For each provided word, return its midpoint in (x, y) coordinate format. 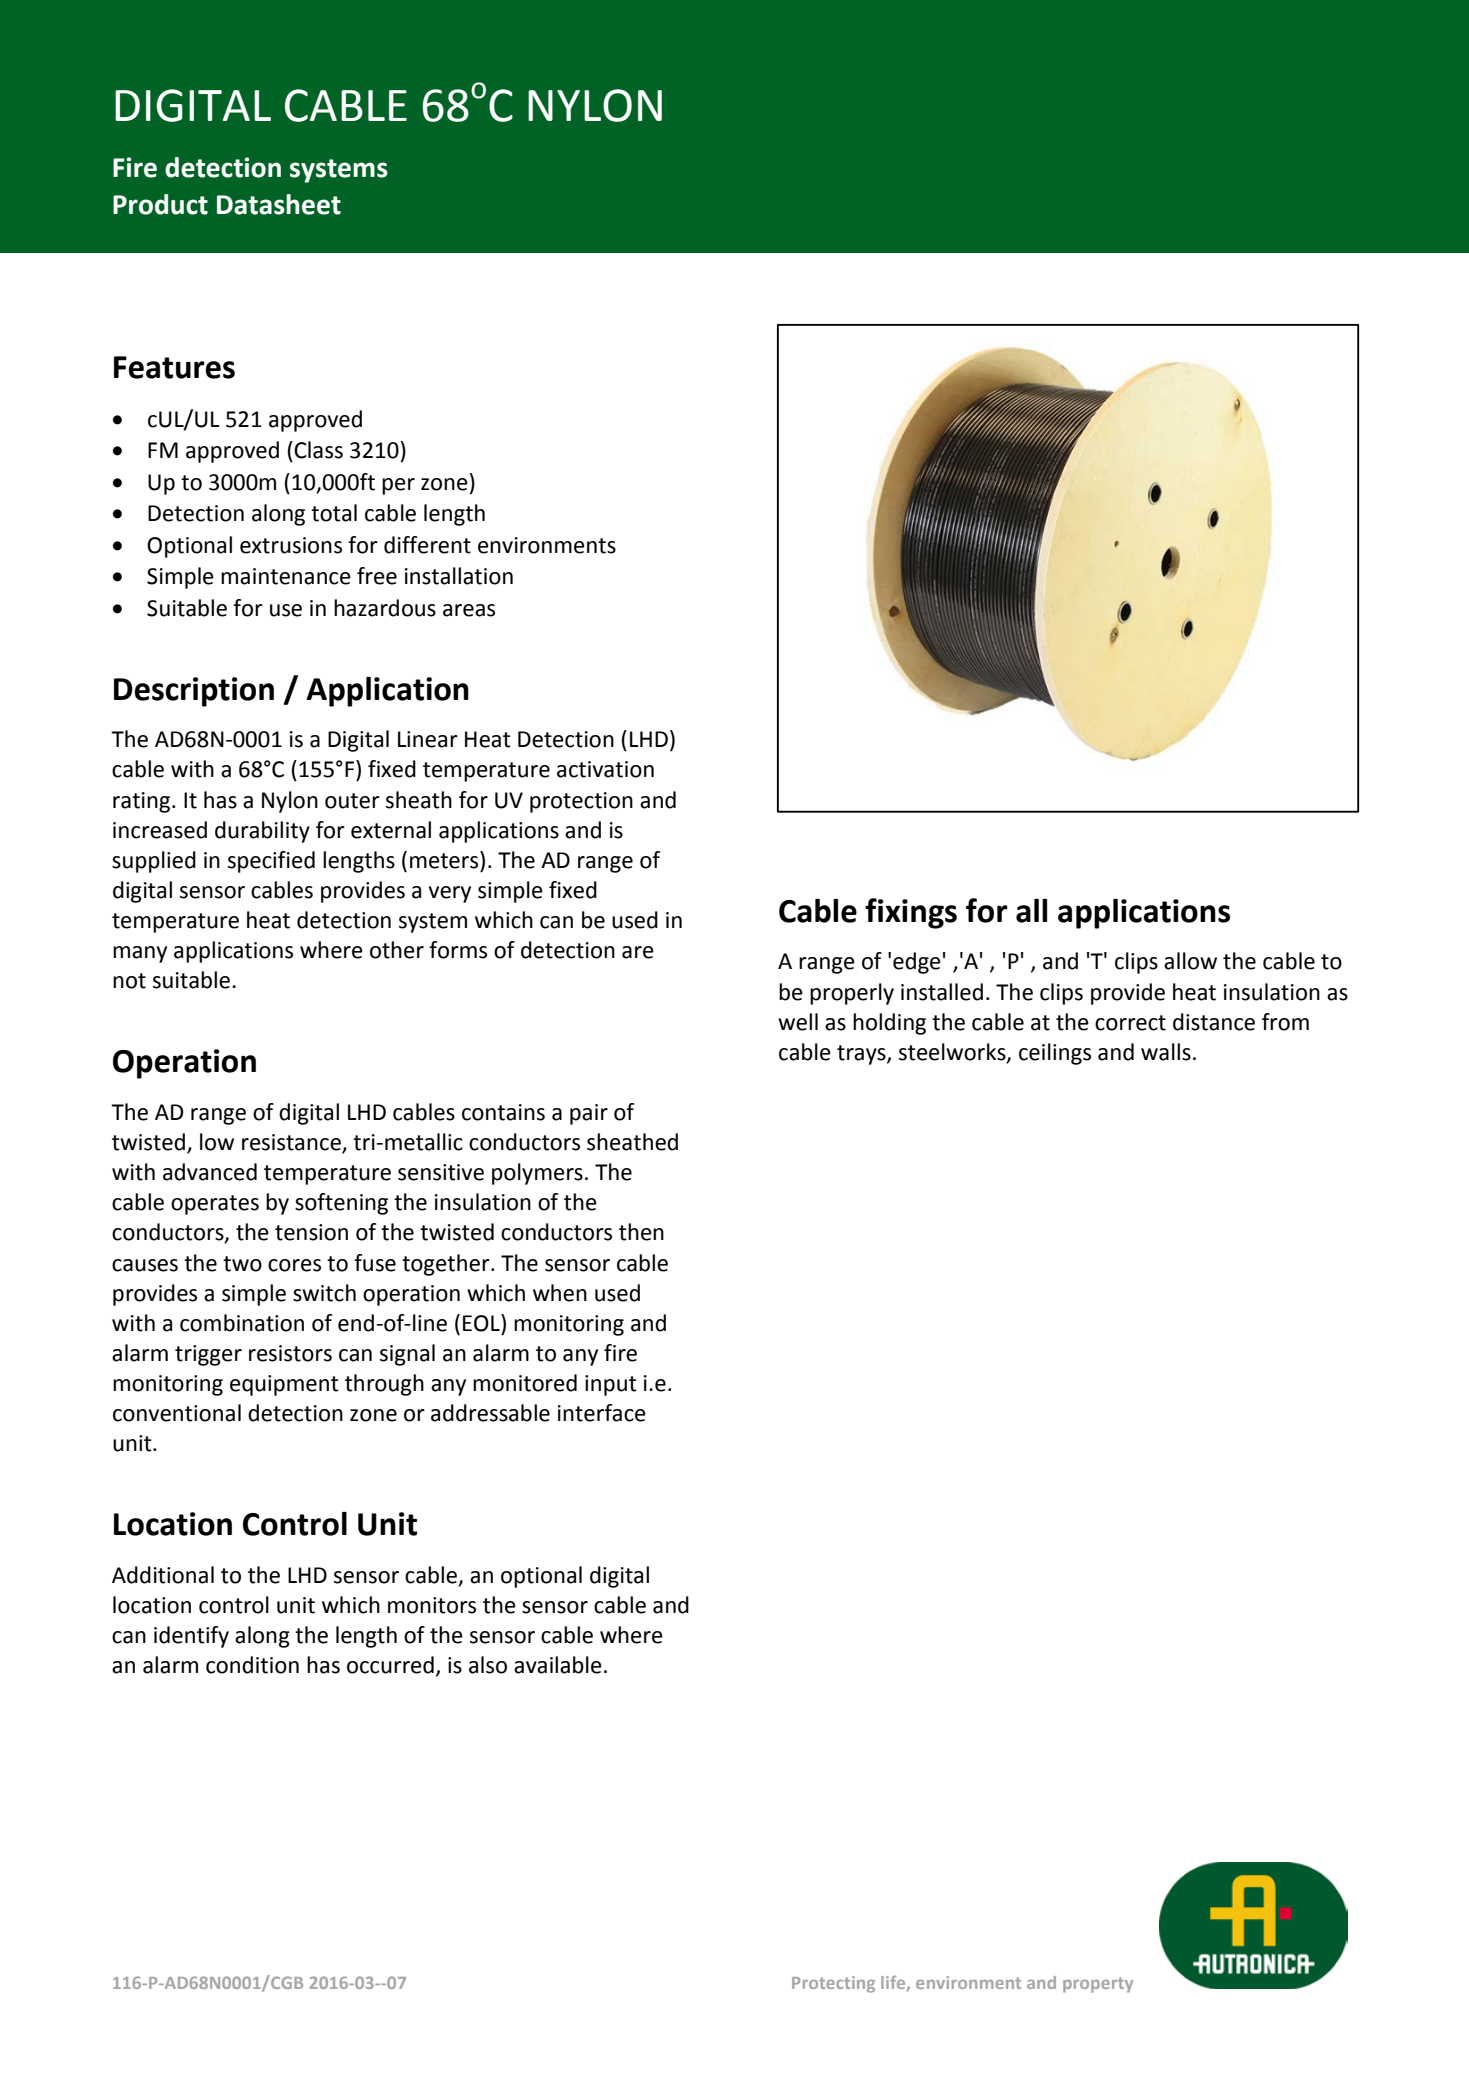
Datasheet (279, 204)
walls (1166, 1052)
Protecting (833, 1984)
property (1098, 1985)
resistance (292, 1143)
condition (252, 1665)
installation (459, 576)
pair (589, 1114)
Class (318, 450)
